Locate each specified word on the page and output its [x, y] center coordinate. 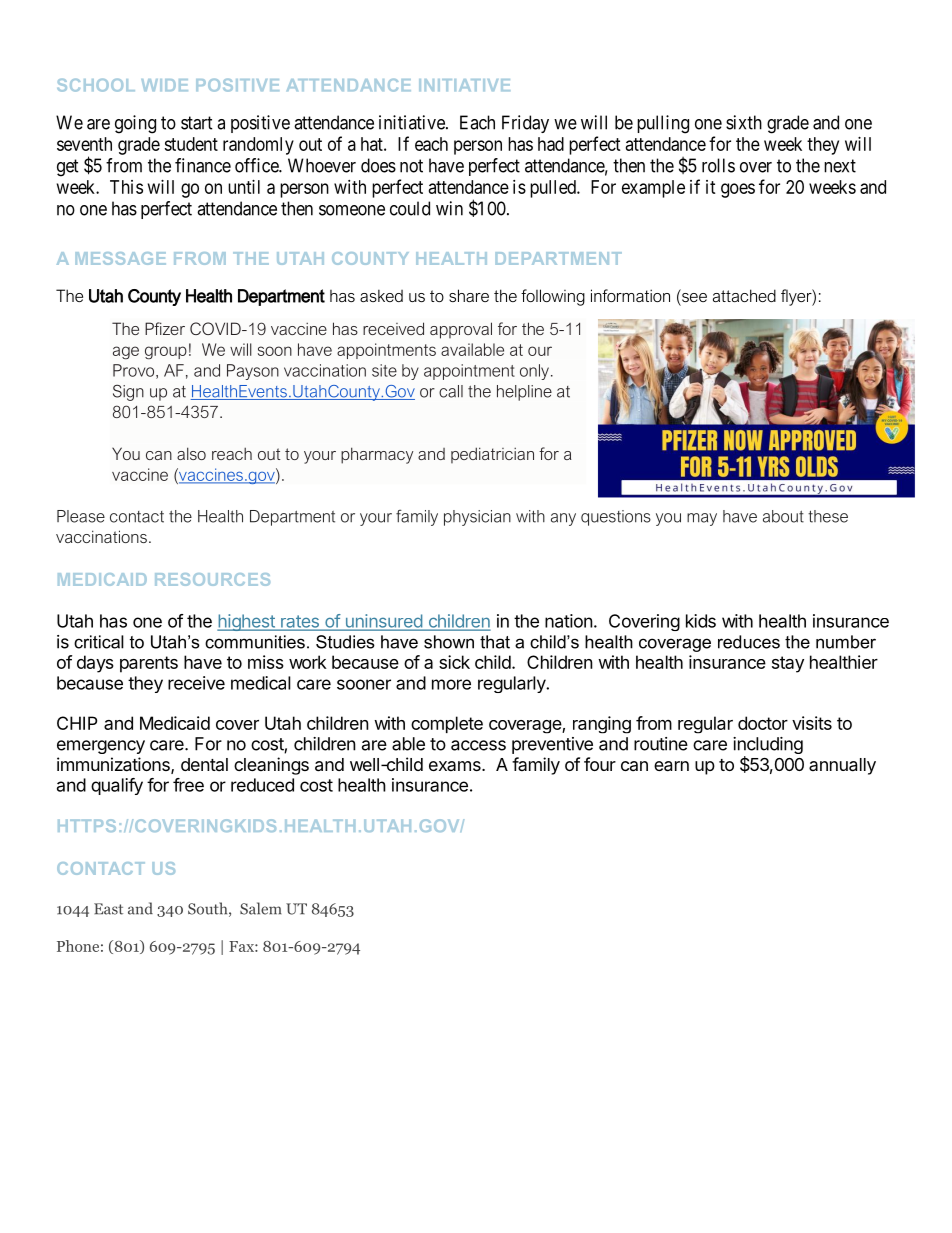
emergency [101, 747]
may [702, 519]
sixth [744, 122]
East [108, 909]
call [451, 391]
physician [477, 518]
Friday [525, 124]
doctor [763, 723]
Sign [128, 393]
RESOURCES [212, 579]
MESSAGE [120, 258]
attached [744, 295]
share [469, 295]
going [135, 124]
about [783, 516]
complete [447, 724]
